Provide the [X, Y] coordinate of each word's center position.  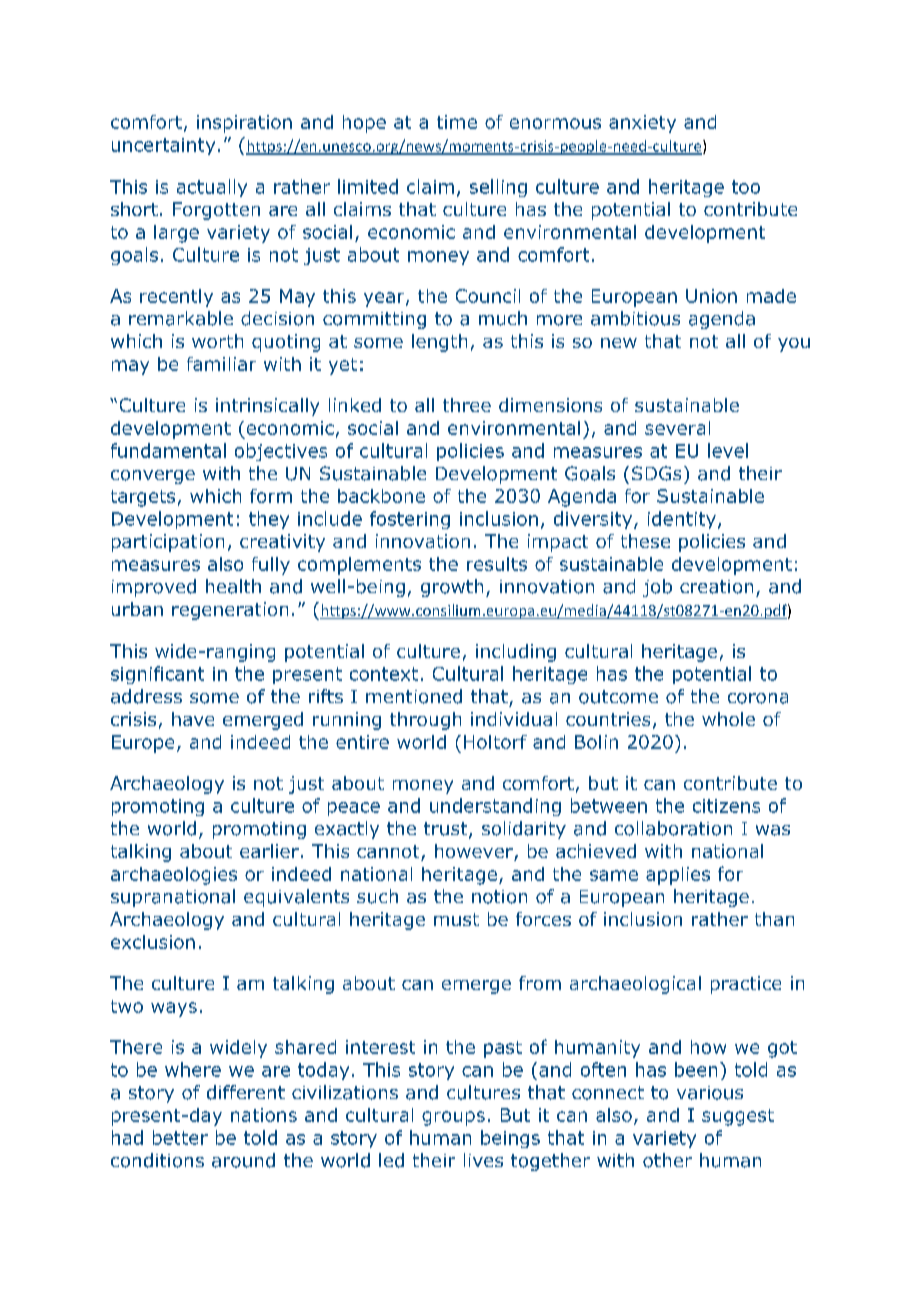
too [746, 187]
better [180, 1137]
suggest [738, 1117]
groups [453, 1118]
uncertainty [163, 146]
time [457, 122]
